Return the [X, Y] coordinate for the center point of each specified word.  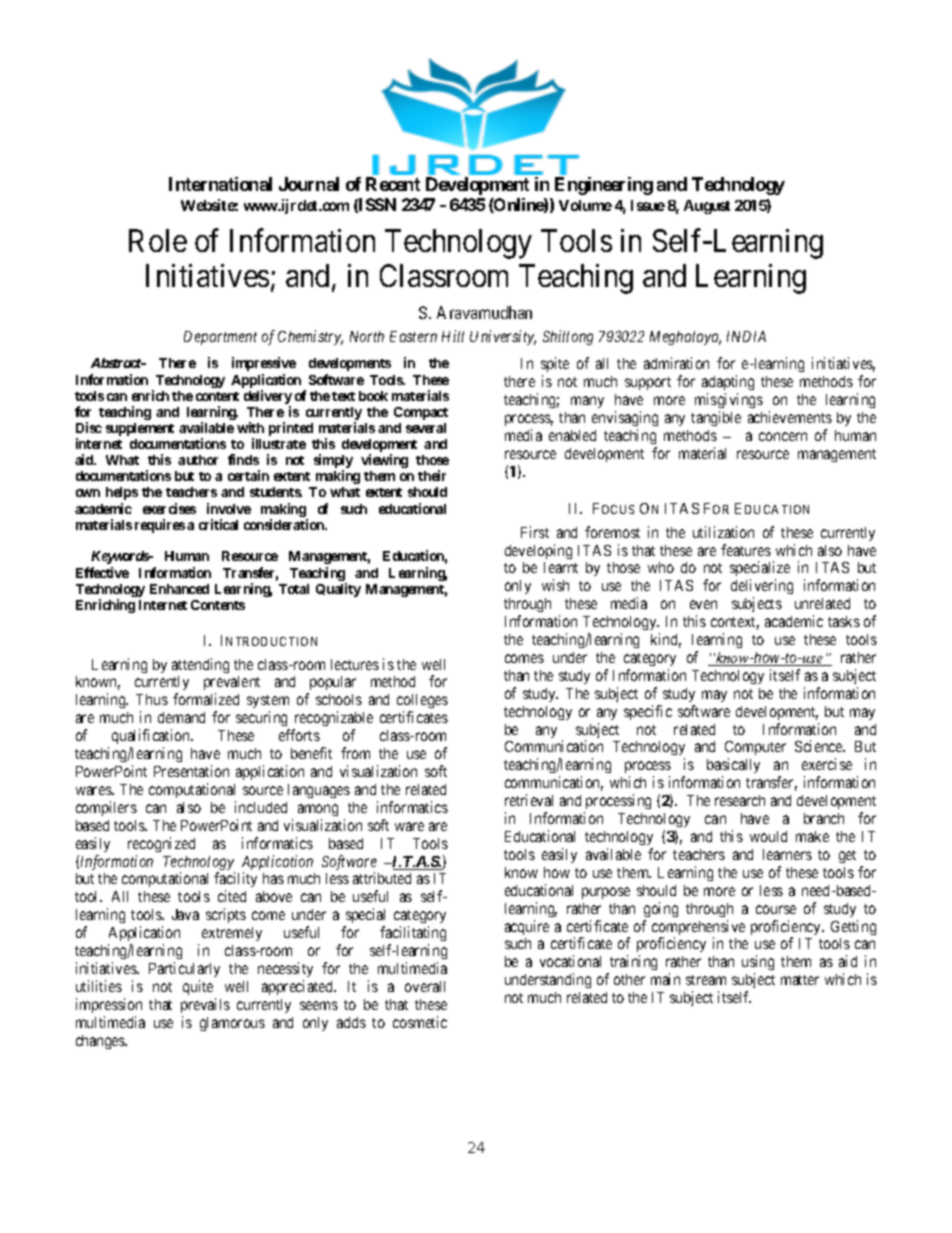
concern [783, 436]
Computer [755, 750]
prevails [205, 1005]
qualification [152, 738]
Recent [393, 184]
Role [158, 240]
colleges [422, 703]
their [432, 475]
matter [800, 980]
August [707, 207]
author [198, 460]
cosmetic [420, 1022]
